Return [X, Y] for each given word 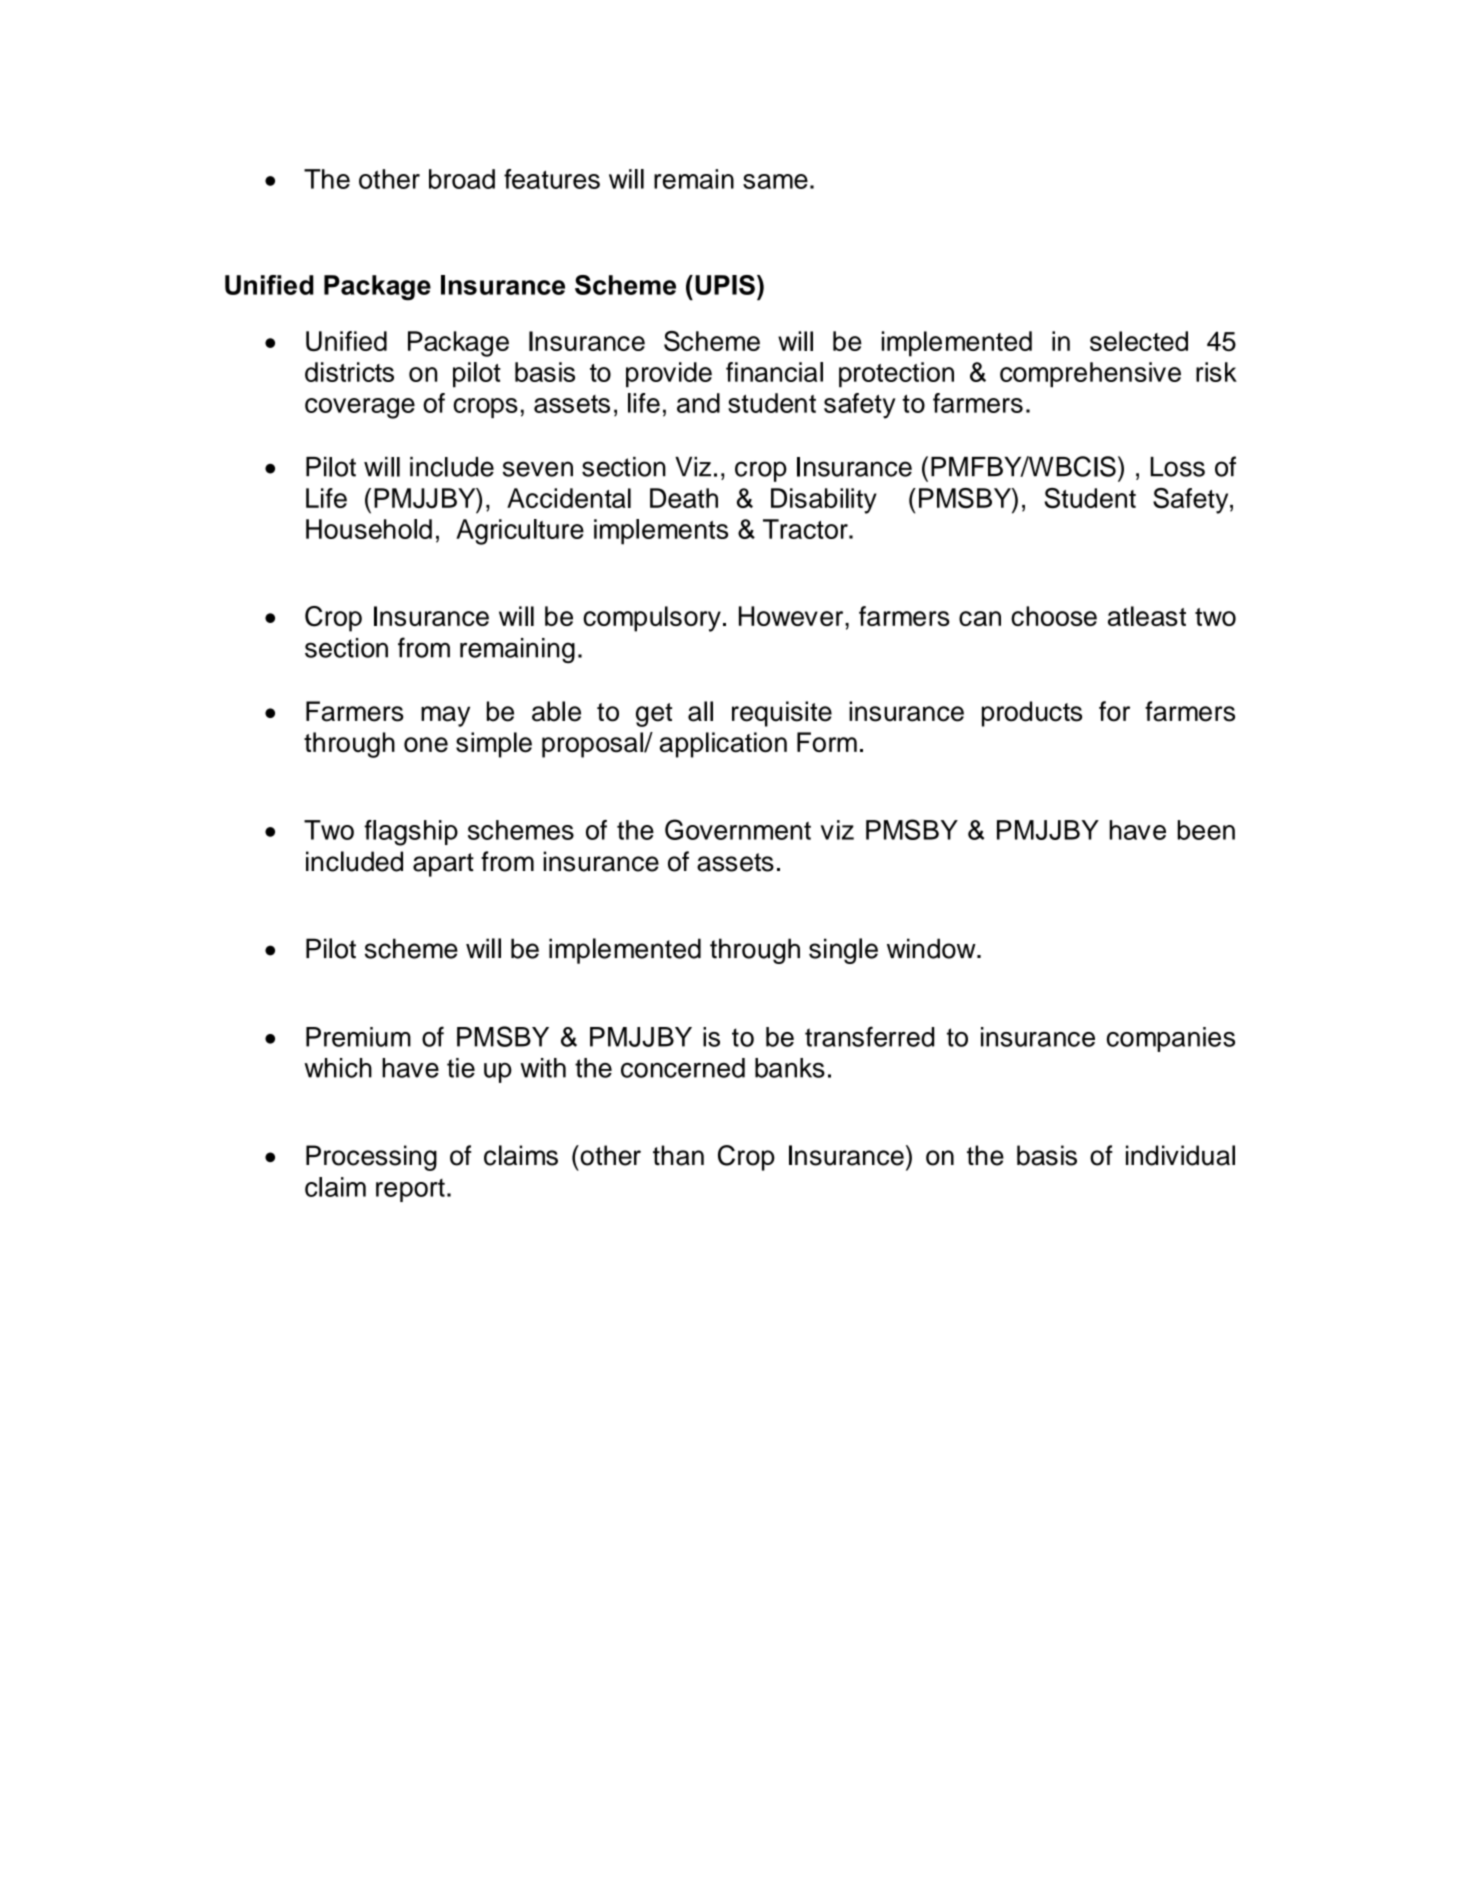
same [775, 181]
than [678, 1155]
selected [1139, 341]
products [1032, 714]
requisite [782, 714]
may [445, 716]
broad [462, 179]
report [410, 1190]
